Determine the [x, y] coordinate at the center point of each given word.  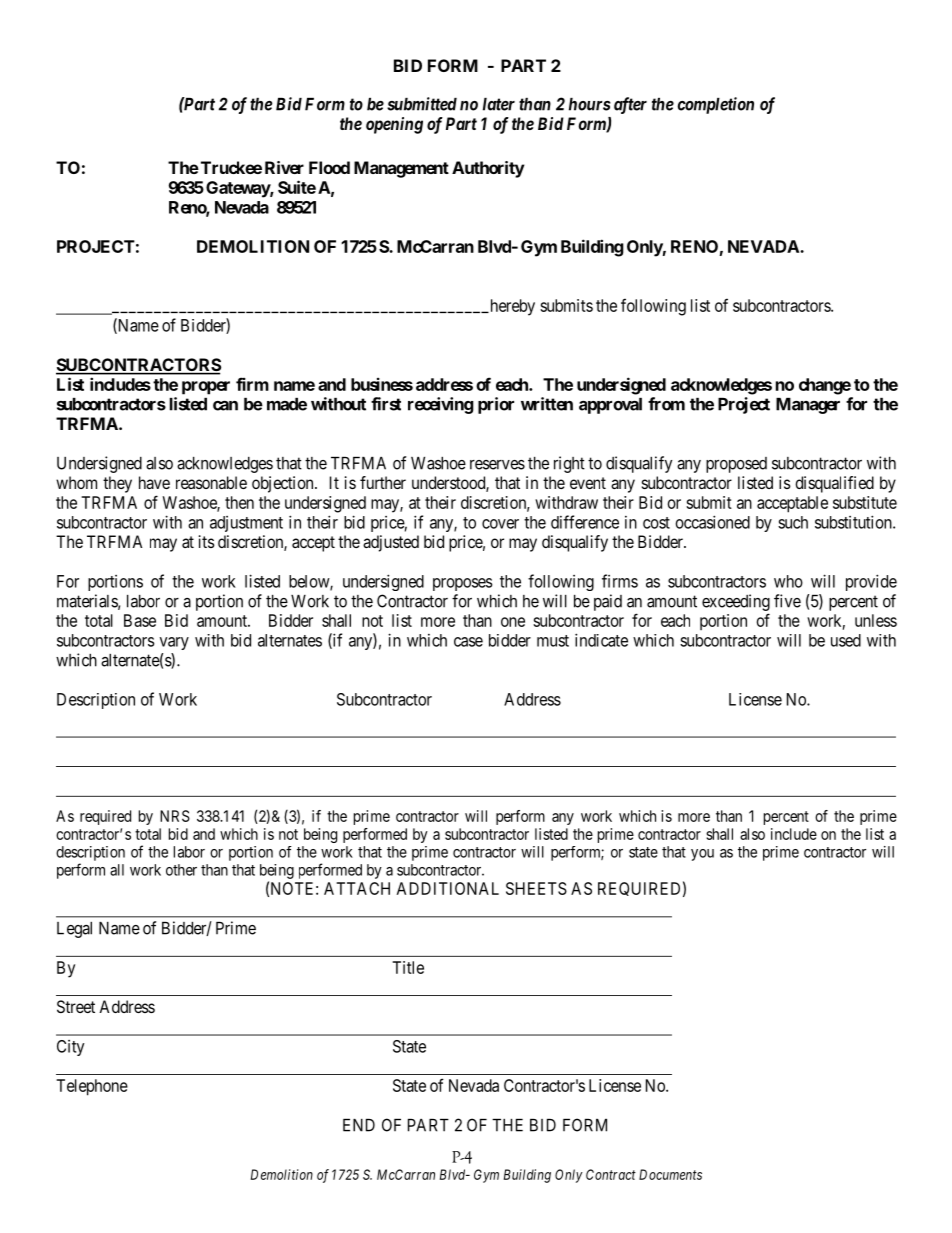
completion [715, 105]
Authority [488, 169]
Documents [670, 1174]
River [284, 167]
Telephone [92, 1087]
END [359, 1125]
